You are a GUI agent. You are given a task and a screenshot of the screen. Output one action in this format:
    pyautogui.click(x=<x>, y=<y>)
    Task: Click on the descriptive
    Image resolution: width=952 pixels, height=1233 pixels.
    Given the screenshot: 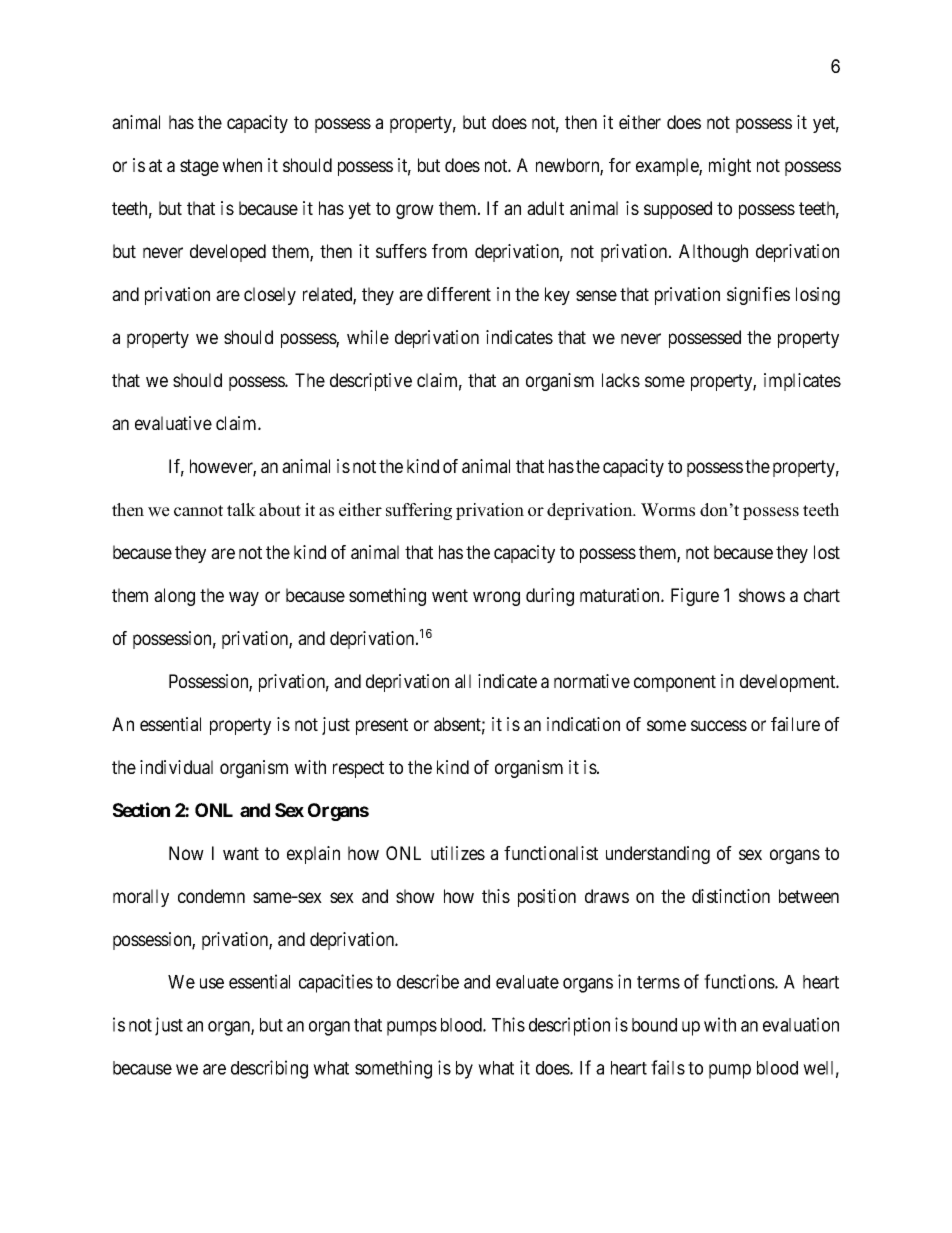 What is the action you would take?
    pyautogui.click(x=371, y=382)
